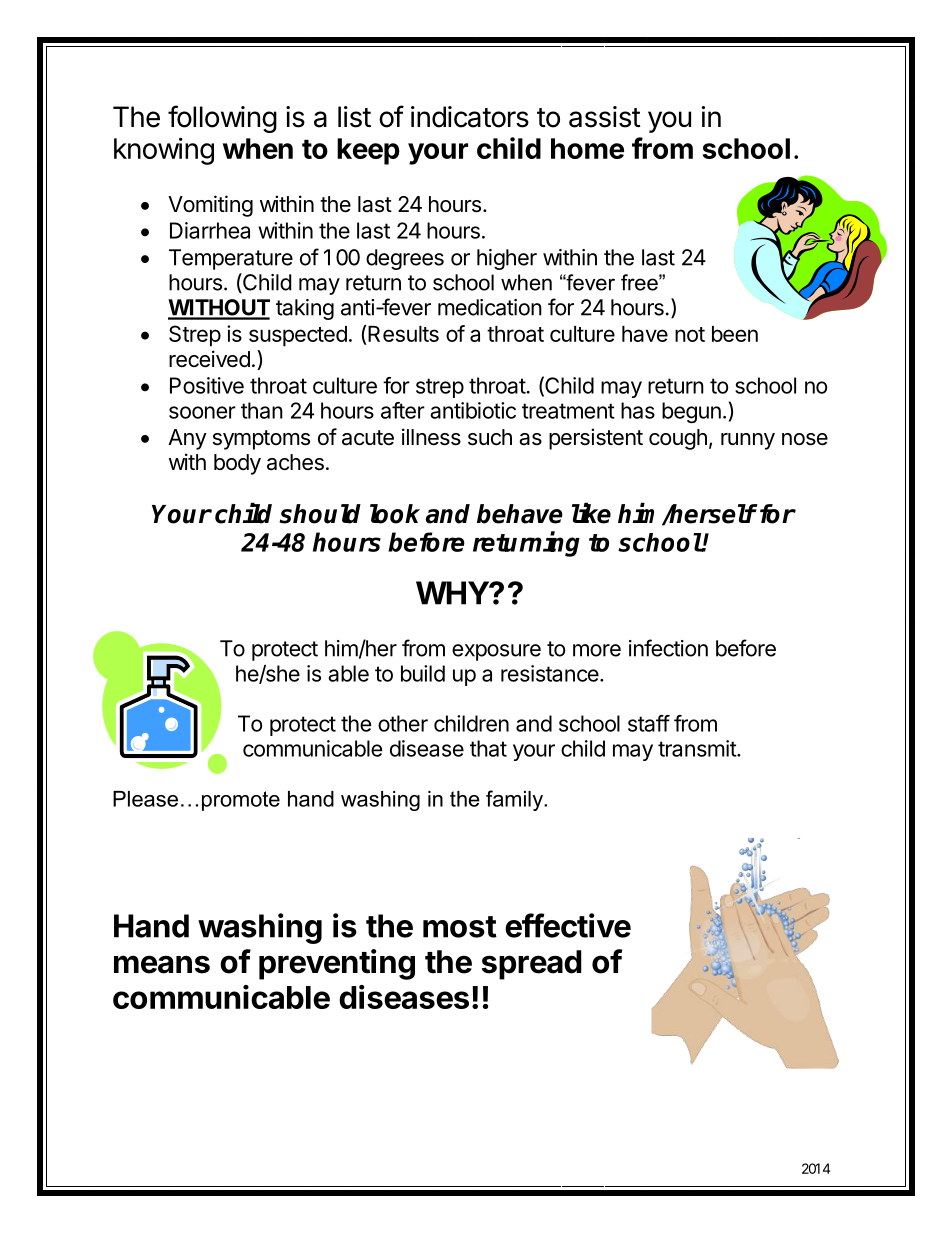 The width and height of the page is (952, 1233). What do you see at coordinates (668, 648) in the page?
I see `infection` at bounding box center [668, 648].
